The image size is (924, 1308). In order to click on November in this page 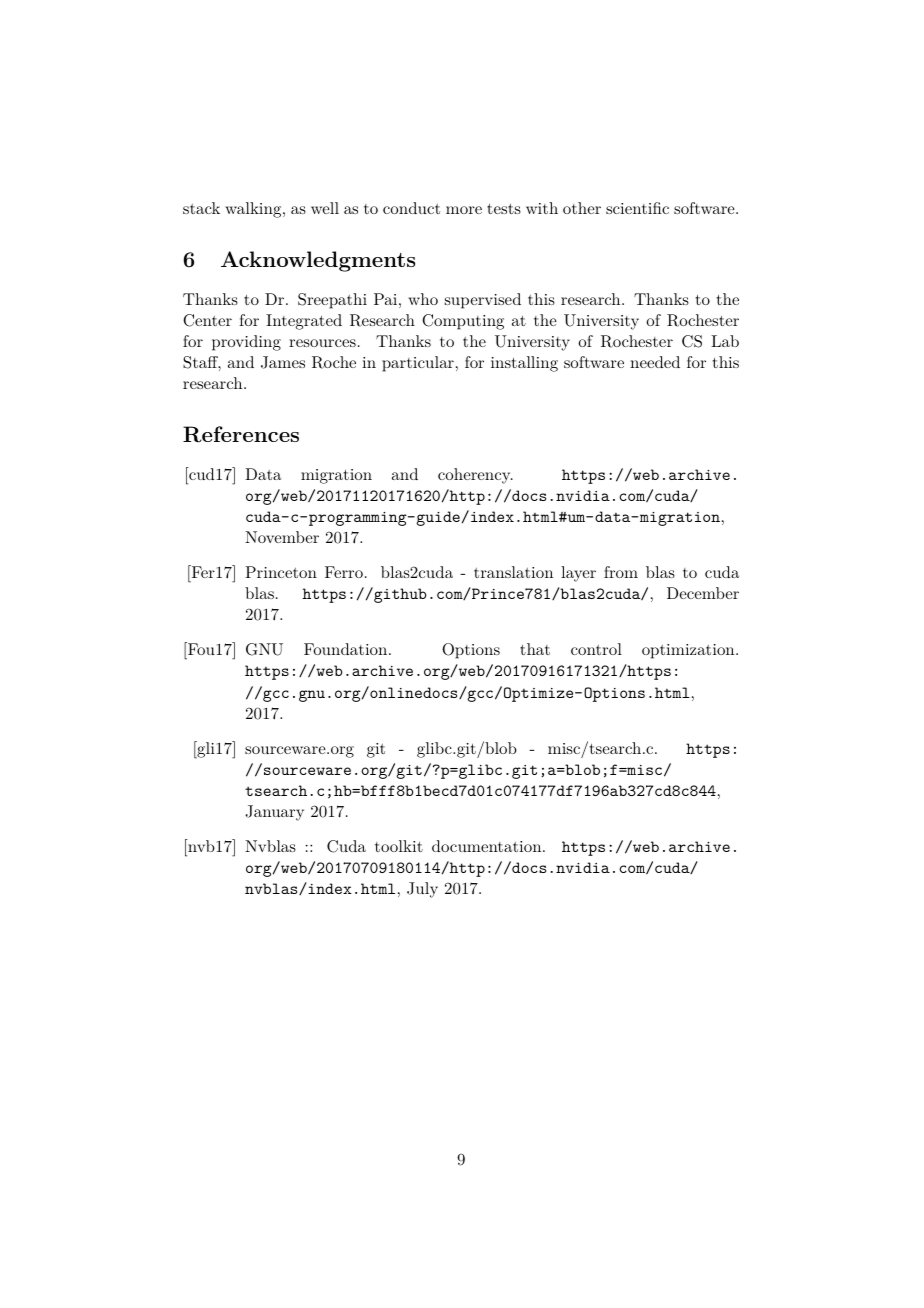, I will do `click(282, 537)`.
